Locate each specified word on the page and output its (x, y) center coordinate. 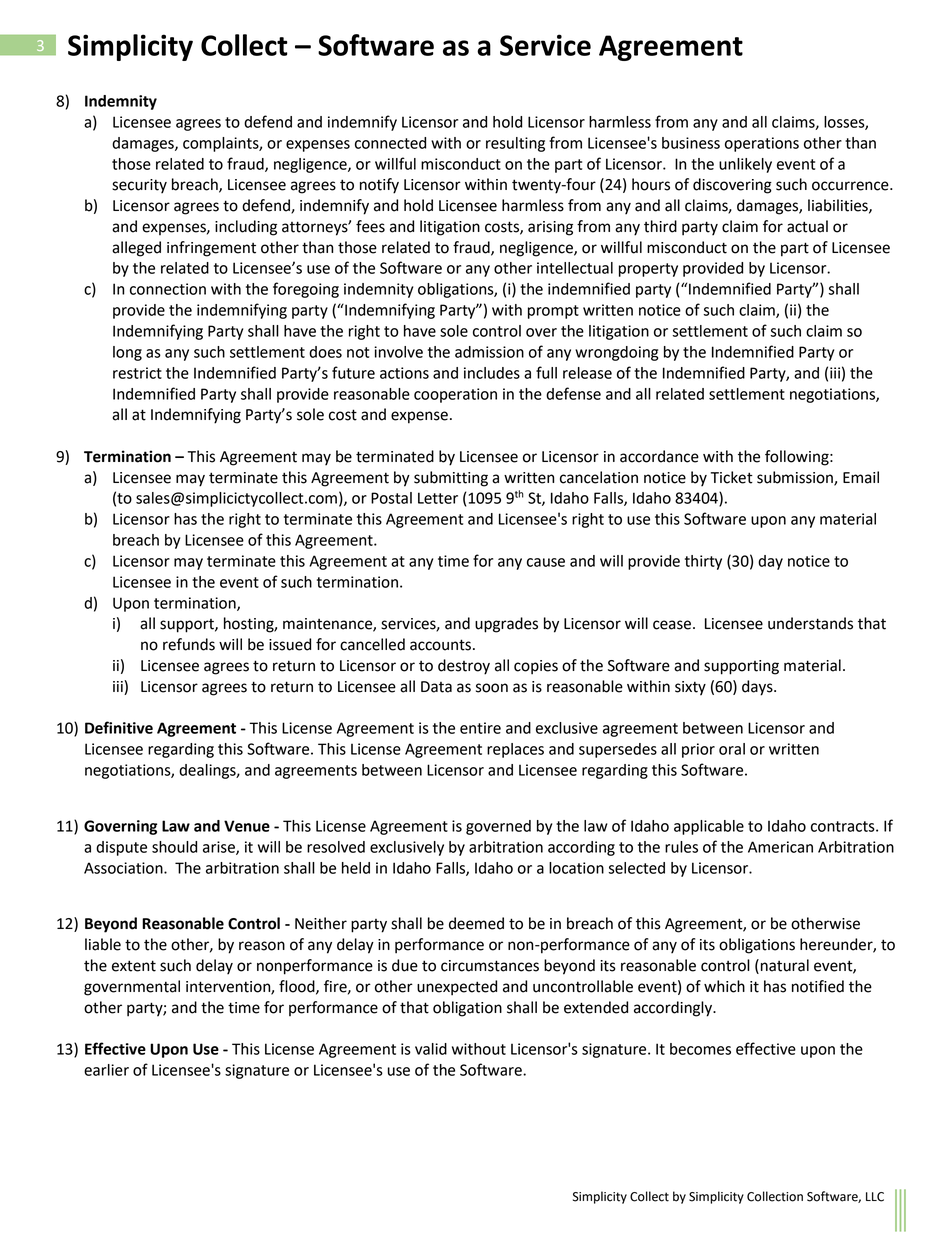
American (780, 847)
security (139, 186)
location (576, 868)
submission (796, 478)
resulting (515, 144)
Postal (391, 498)
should (174, 847)
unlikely (745, 165)
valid (431, 1049)
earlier (106, 1070)
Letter (438, 498)
